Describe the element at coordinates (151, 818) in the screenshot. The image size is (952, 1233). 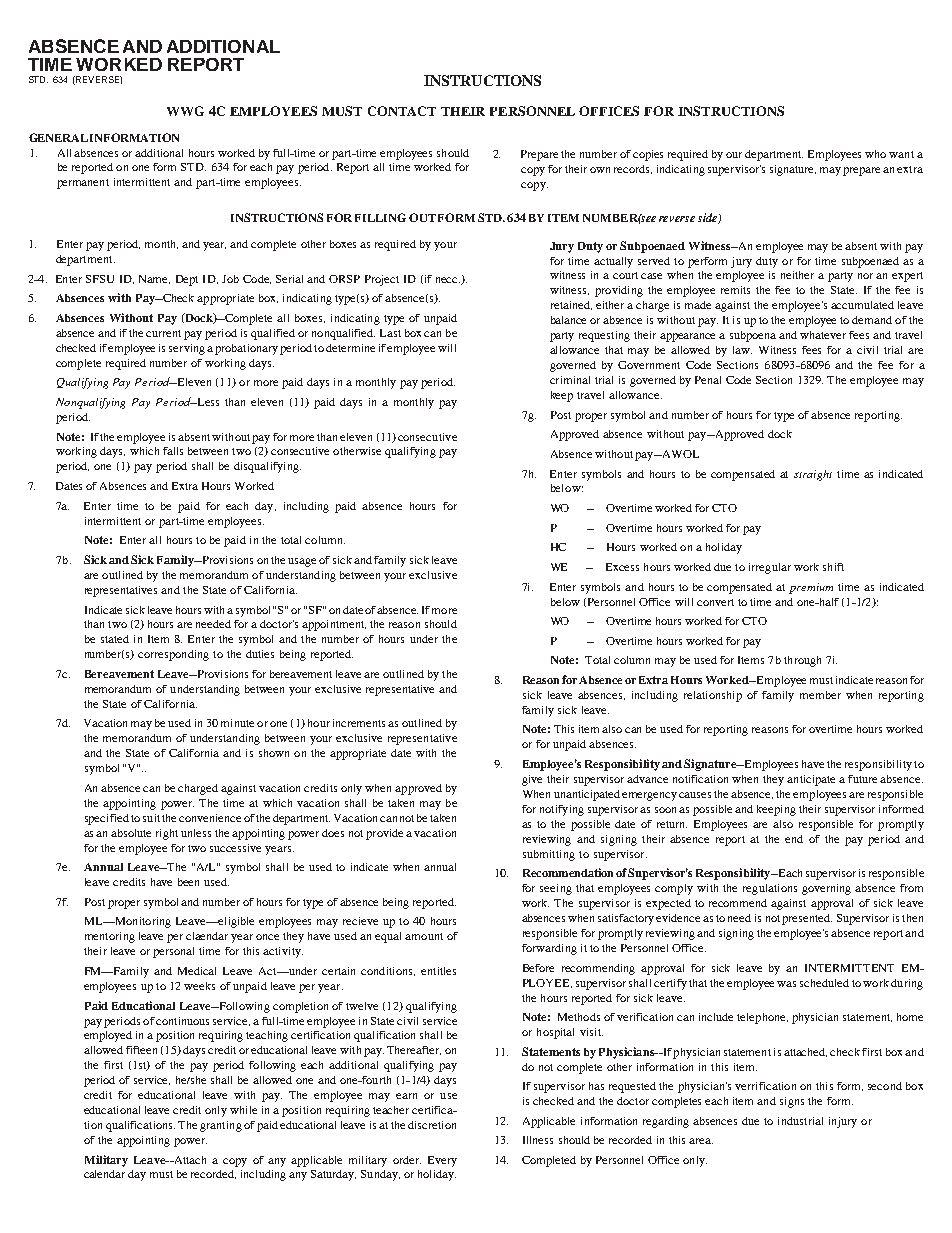
I see `suit` at that location.
